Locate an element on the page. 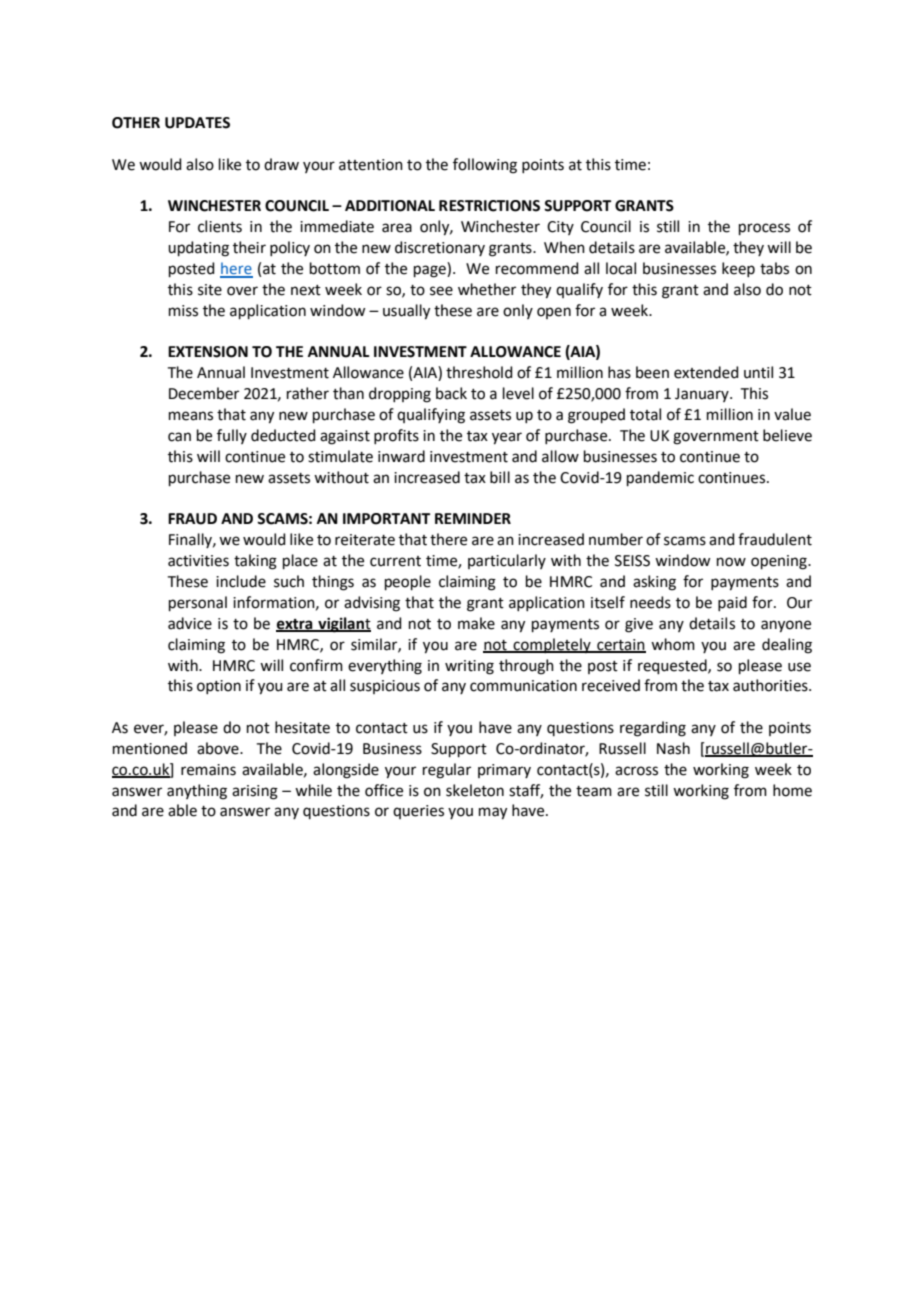  bill is located at coordinates (500, 477).
